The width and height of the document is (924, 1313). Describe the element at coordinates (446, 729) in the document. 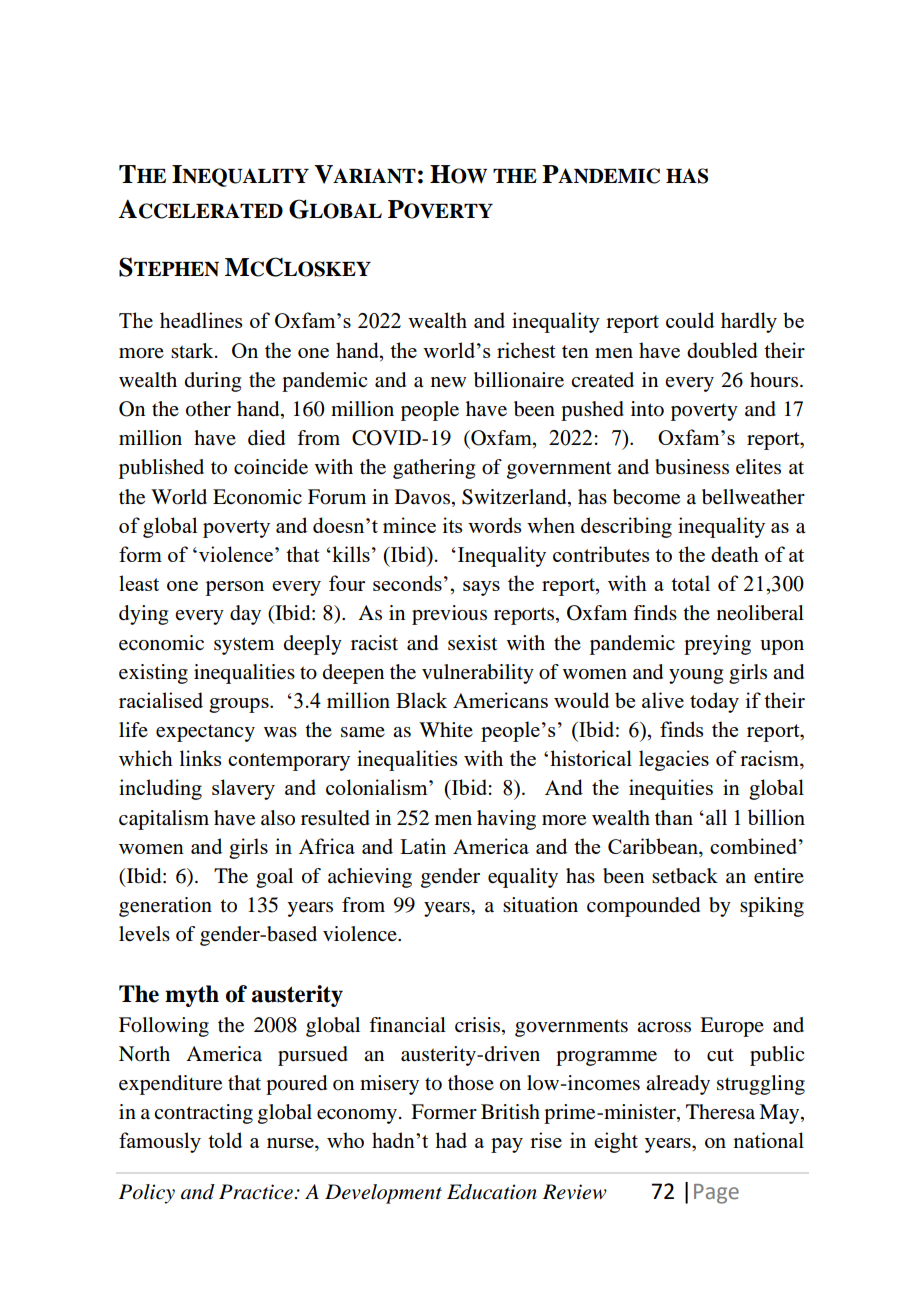

I see `White` at that location.
